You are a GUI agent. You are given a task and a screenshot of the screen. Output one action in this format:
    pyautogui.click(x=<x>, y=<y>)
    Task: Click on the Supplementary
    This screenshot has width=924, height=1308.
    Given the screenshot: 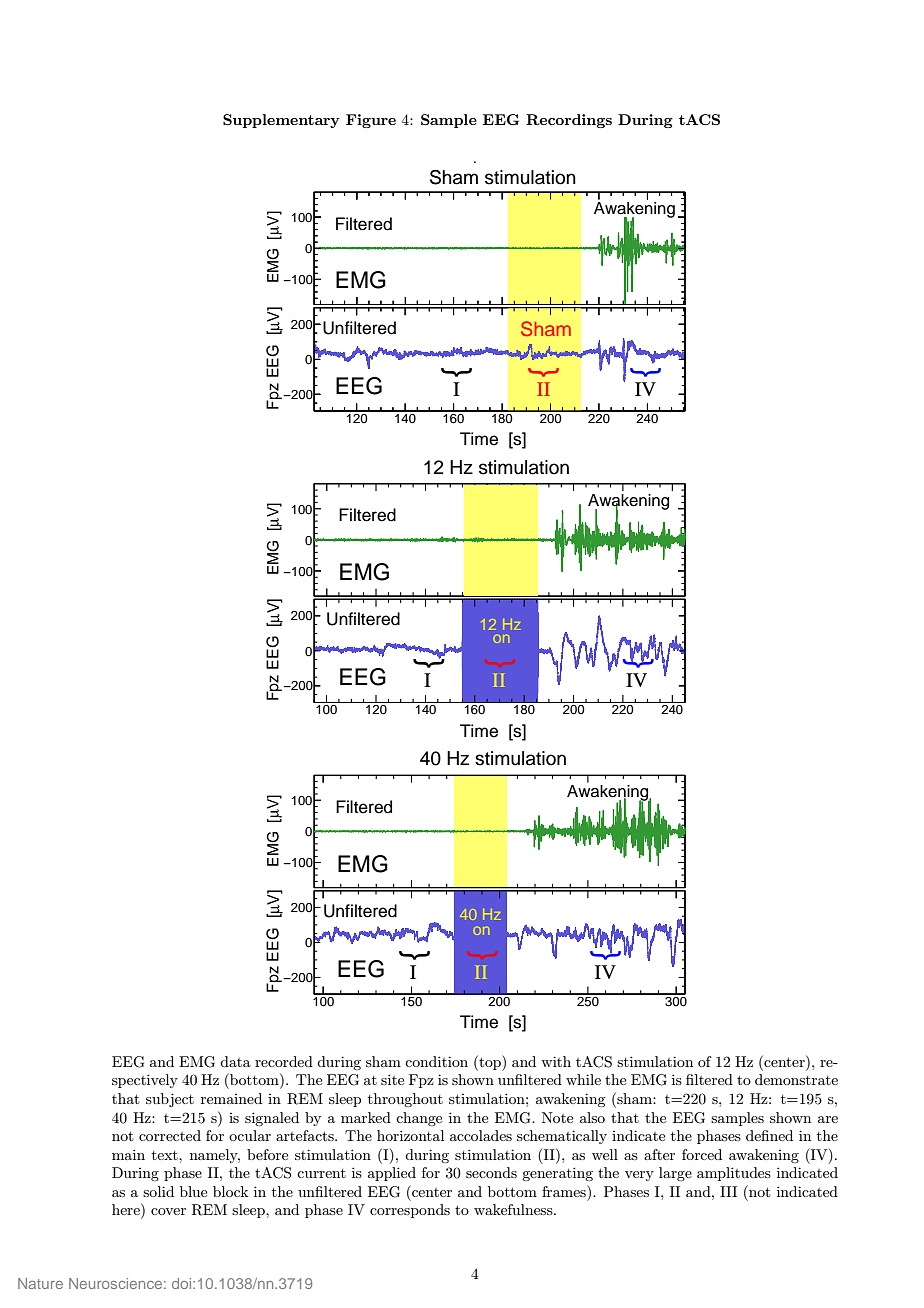 What is the action you would take?
    pyautogui.click(x=281, y=121)
